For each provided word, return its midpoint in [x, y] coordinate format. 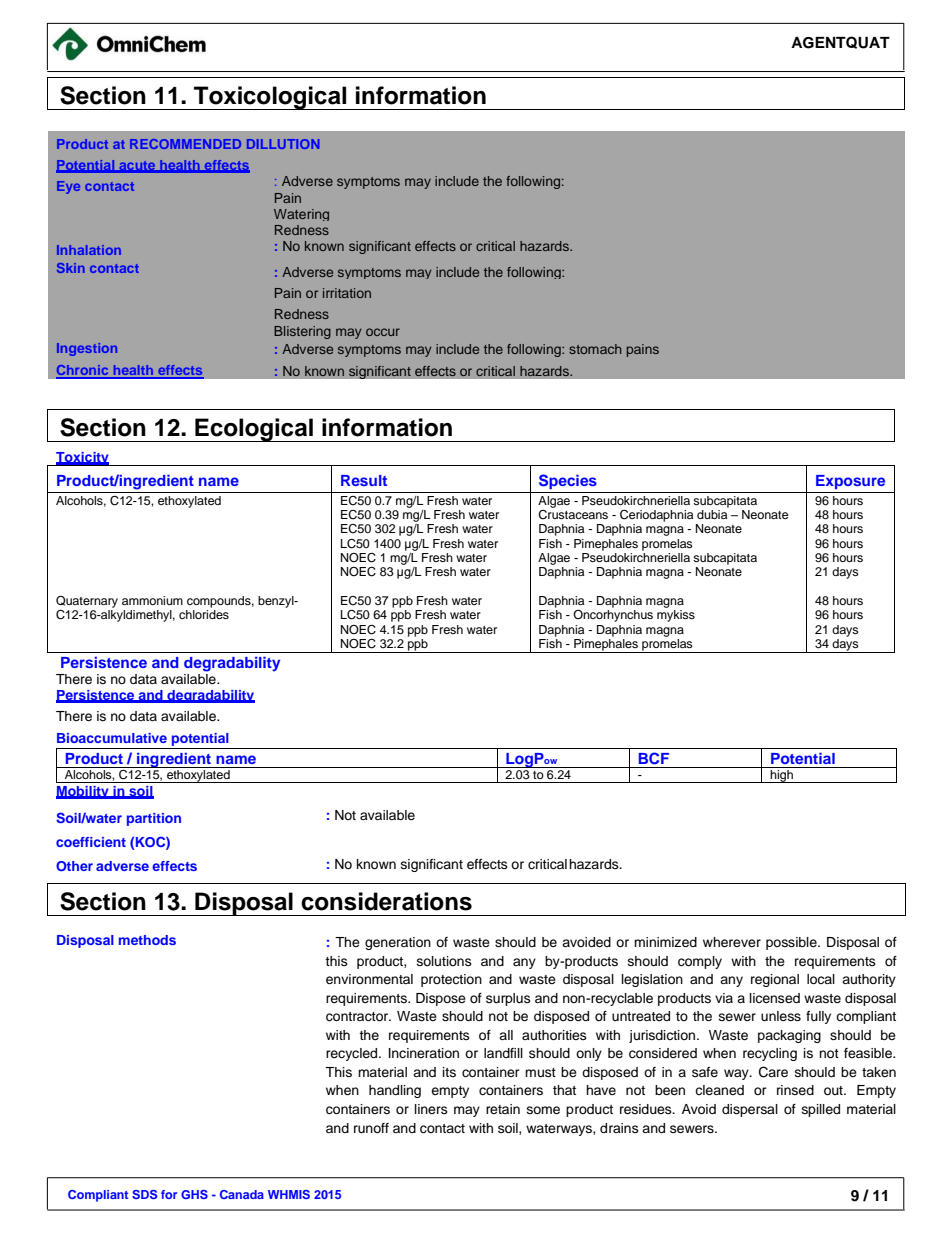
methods [147, 940]
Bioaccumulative [112, 738]
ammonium [152, 600]
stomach [595, 349]
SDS [144, 1194]
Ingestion [87, 349]
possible [792, 943]
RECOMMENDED [185, 144]
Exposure [850, 482]
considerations [386, 901]
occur [383, 332]
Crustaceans [573, 513]
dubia [713, 513]
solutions [444, 961]
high [781, 776]
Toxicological [270, 98]
